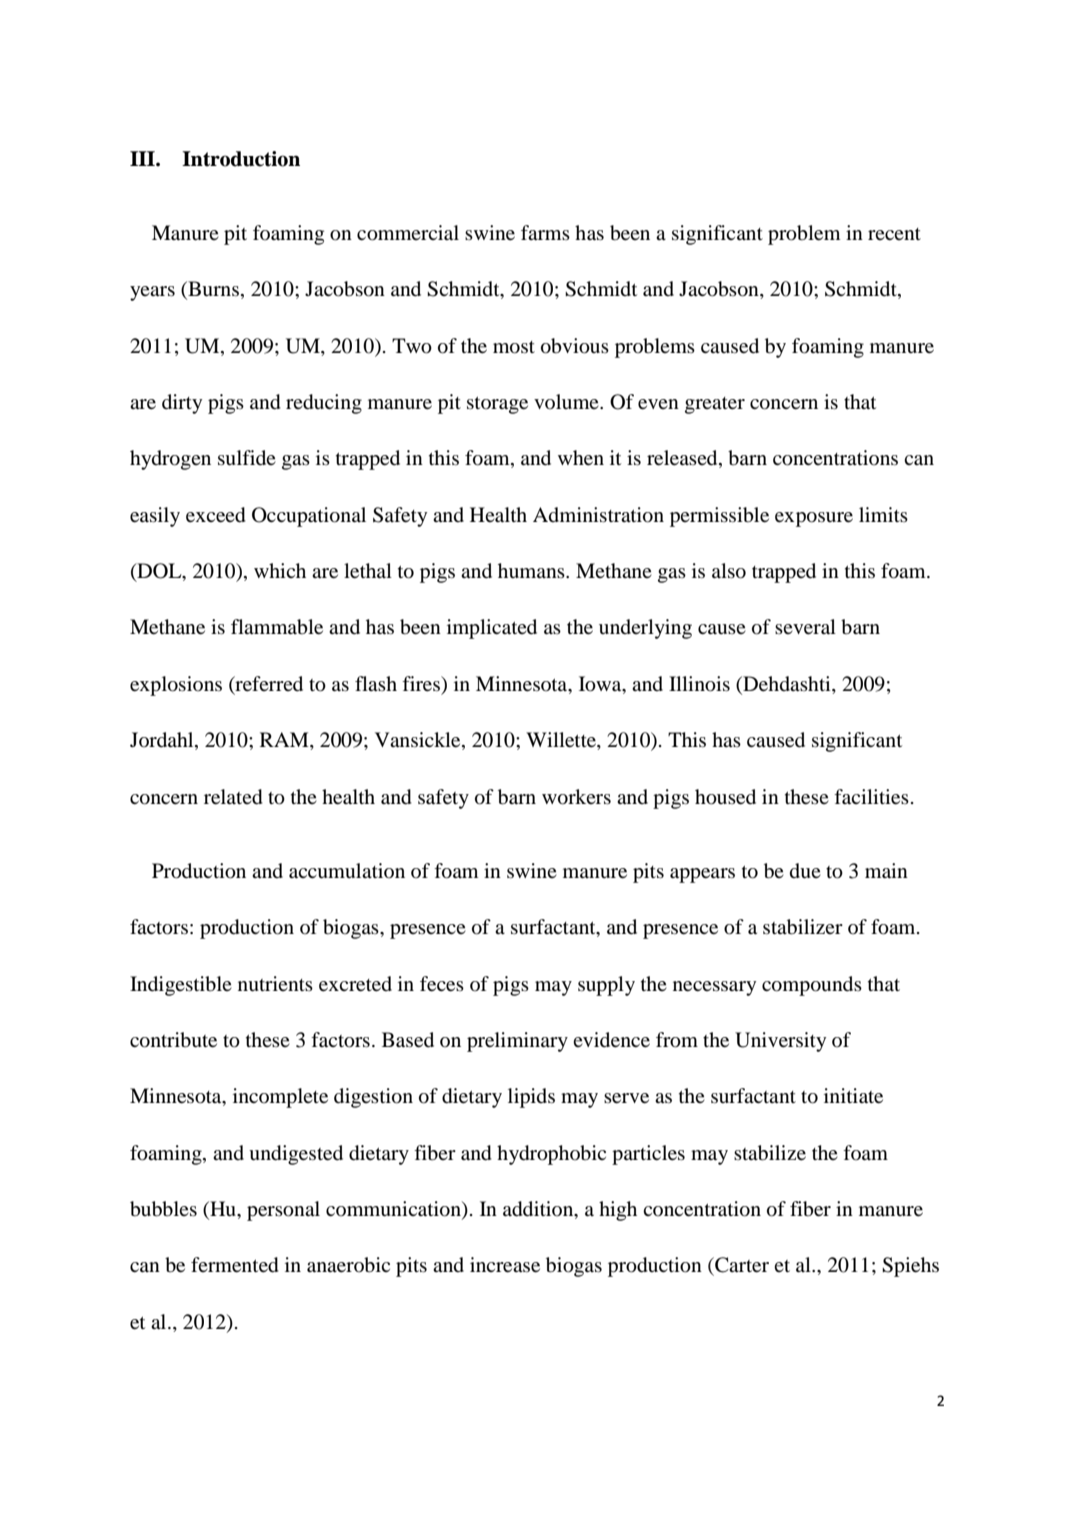  I want to click on Carter, so click(741, 1265).
